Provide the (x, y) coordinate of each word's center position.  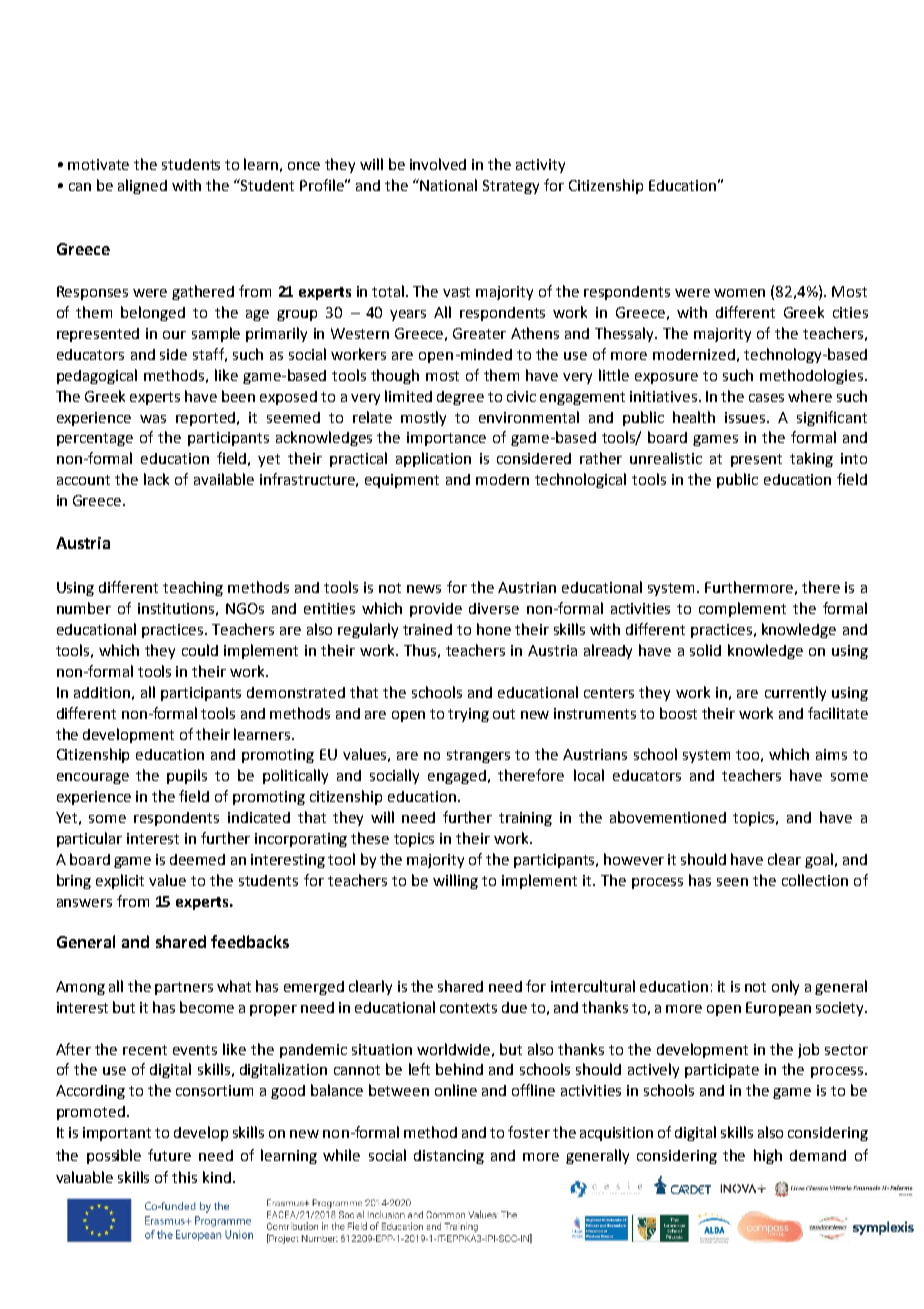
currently (795, 693)
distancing (449, 1157)
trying (468, 715)
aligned (142, 186)
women (739, 293)
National (448, 185)
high (768, 1156)
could (200, 650)
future (169, 1155)
